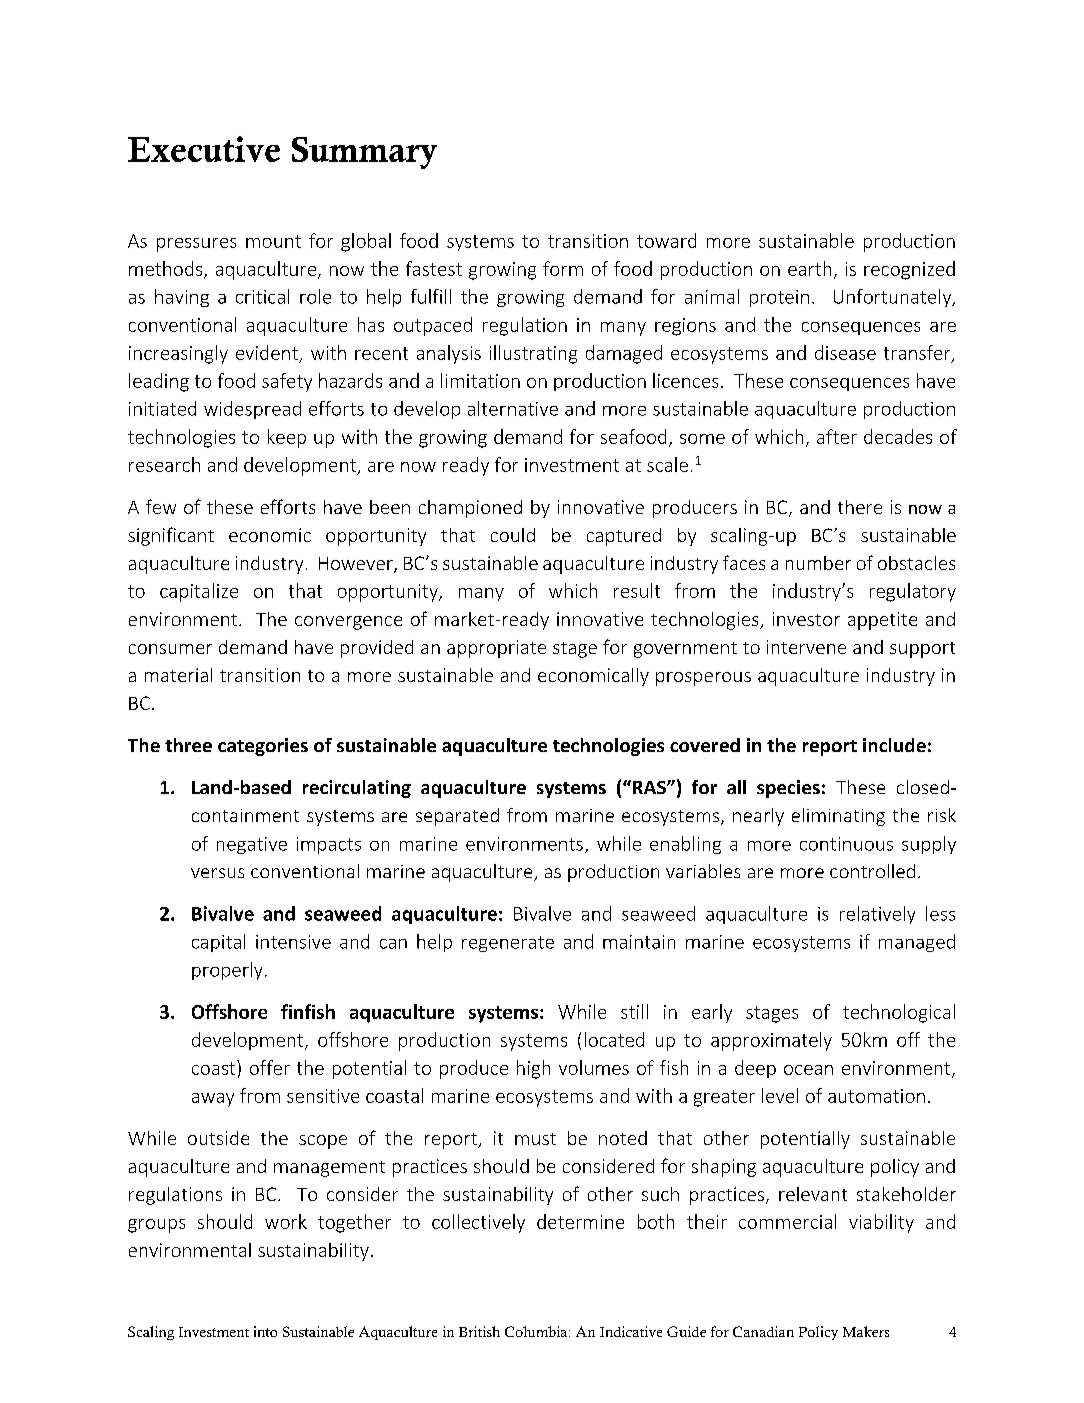 Image resolution: width=1084 pixels, height=1403 pixels. I want to click on into, so click(265, 1331).
